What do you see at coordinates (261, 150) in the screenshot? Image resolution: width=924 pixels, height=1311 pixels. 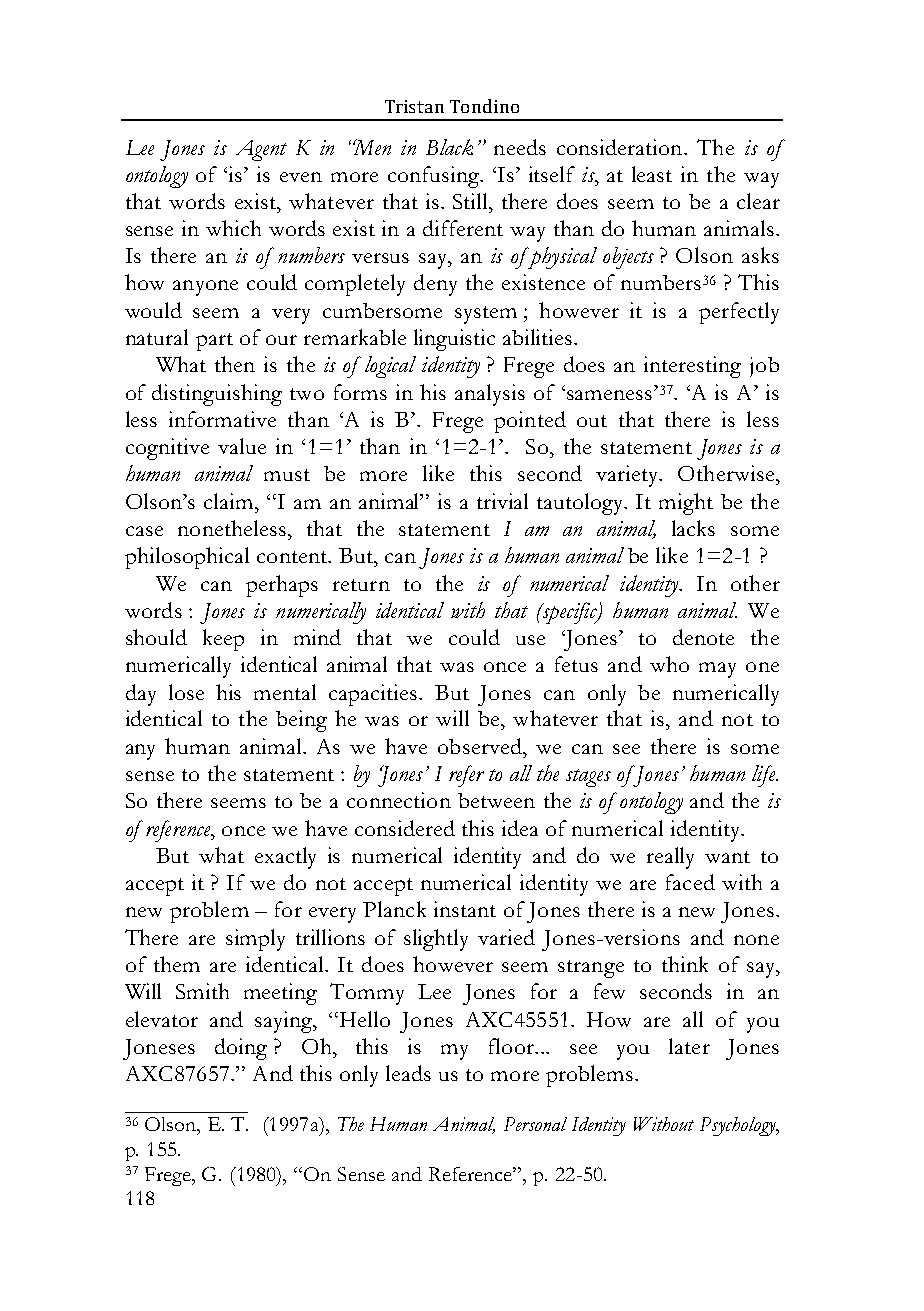 I see `Agent` at bounding box center [261, 150].
